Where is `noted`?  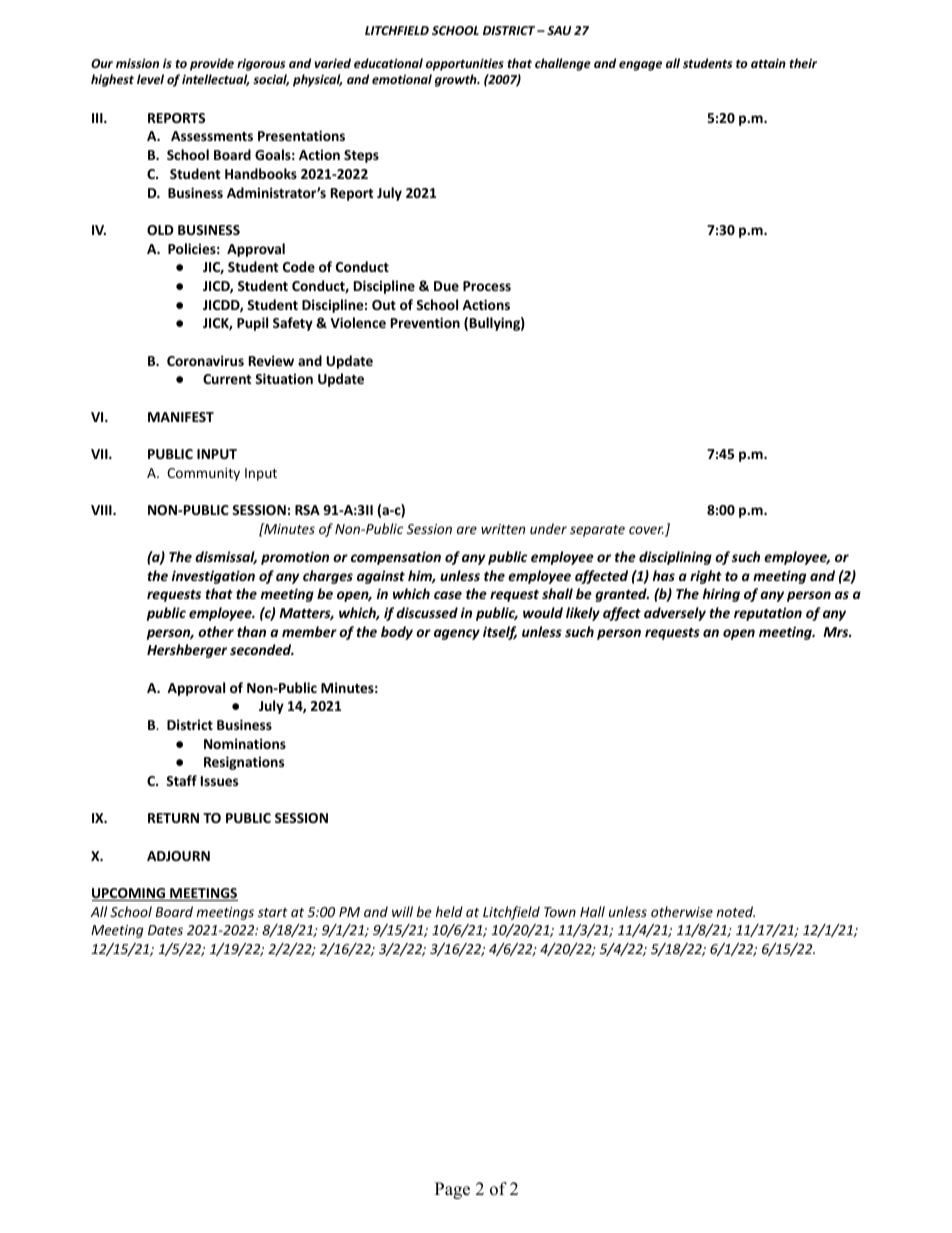 noted is located at coordinates (736, 911).
